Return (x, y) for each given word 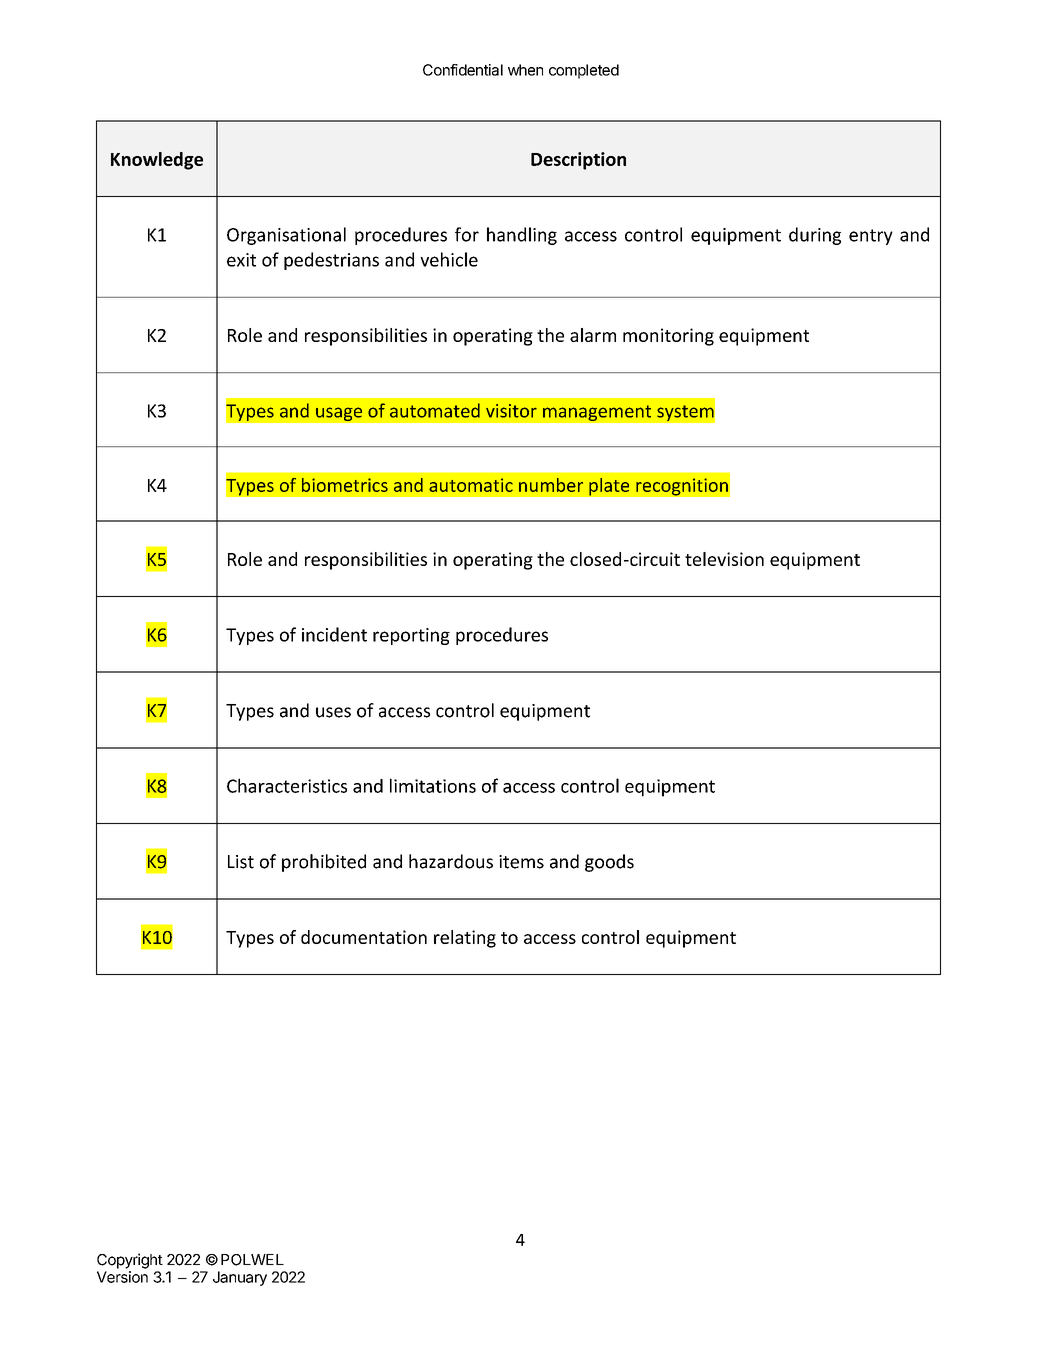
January (240, 1278)
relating (465, 939)
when (525, 70)
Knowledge (157, 161)
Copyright (130, 1261)
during (815, 236)
